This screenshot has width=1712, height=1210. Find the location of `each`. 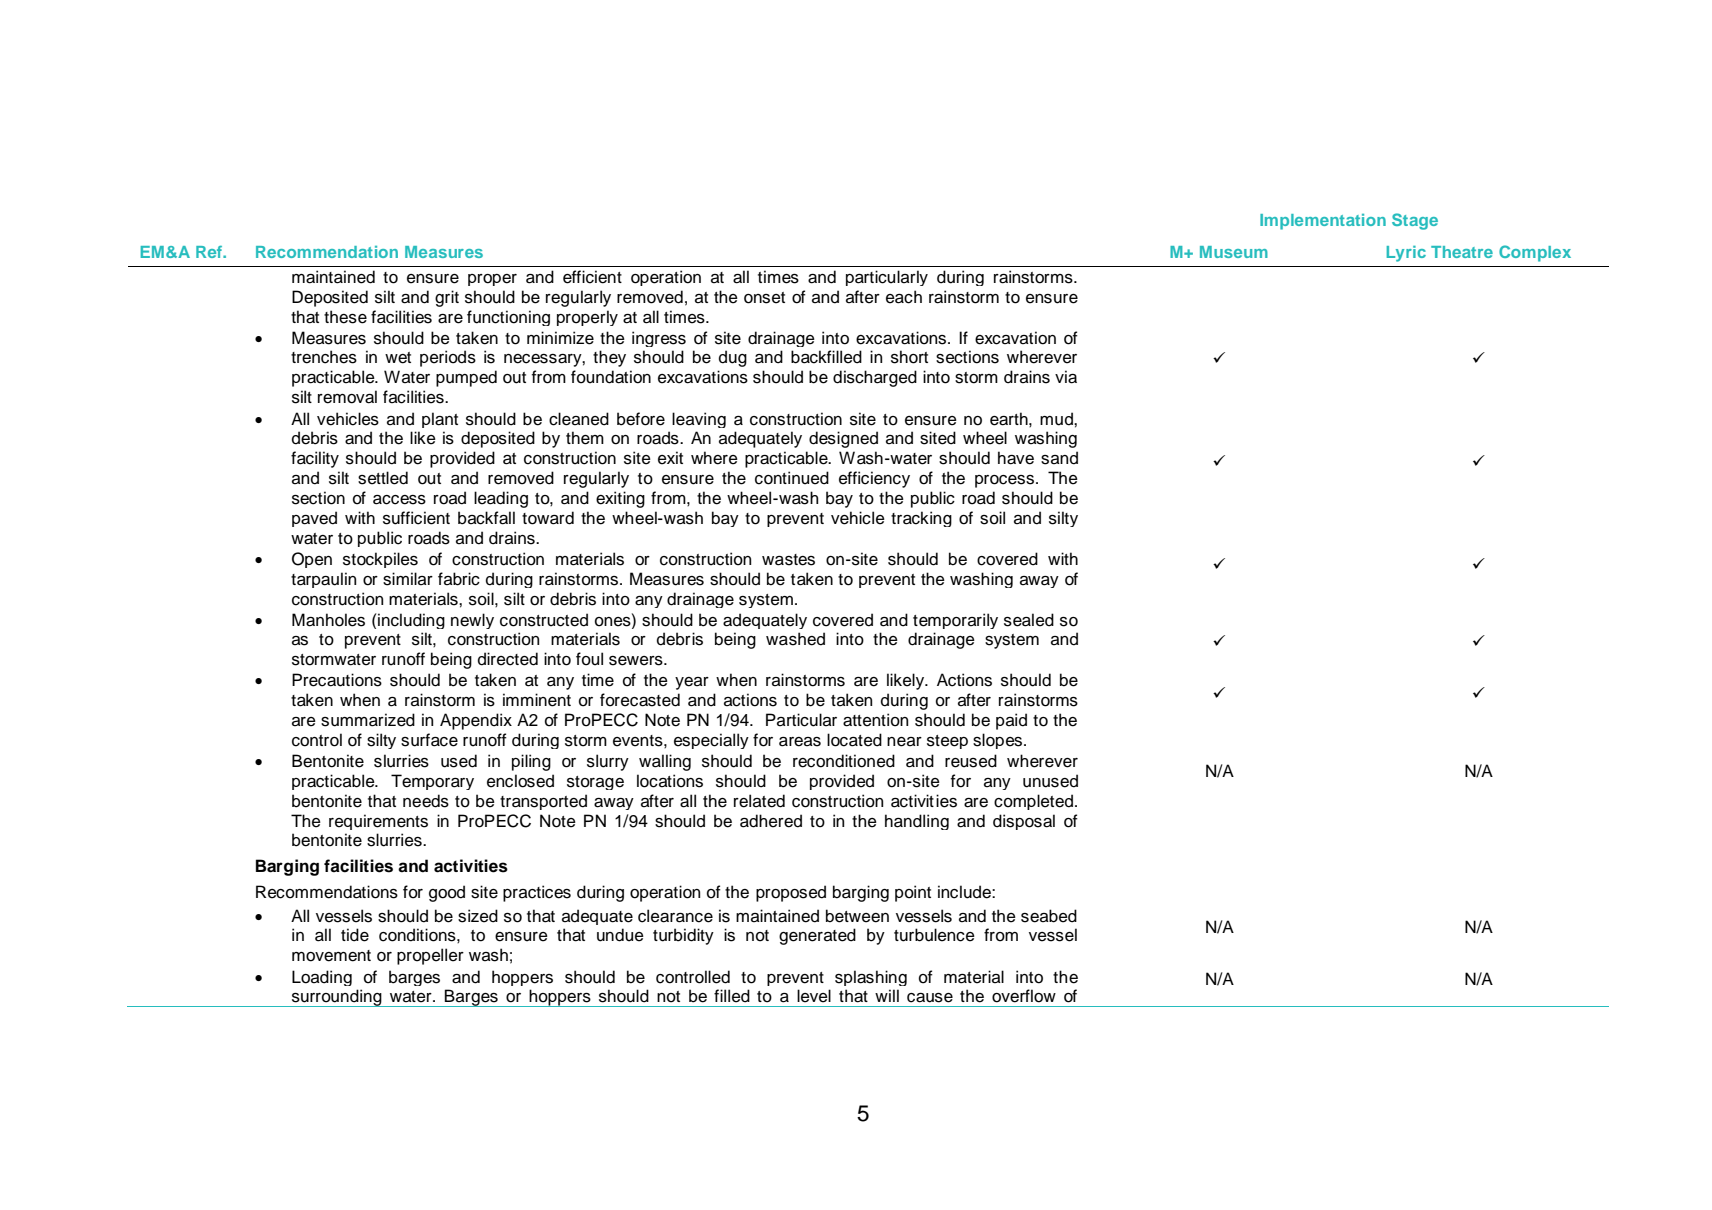

each is located at coordinates (904, 297).
